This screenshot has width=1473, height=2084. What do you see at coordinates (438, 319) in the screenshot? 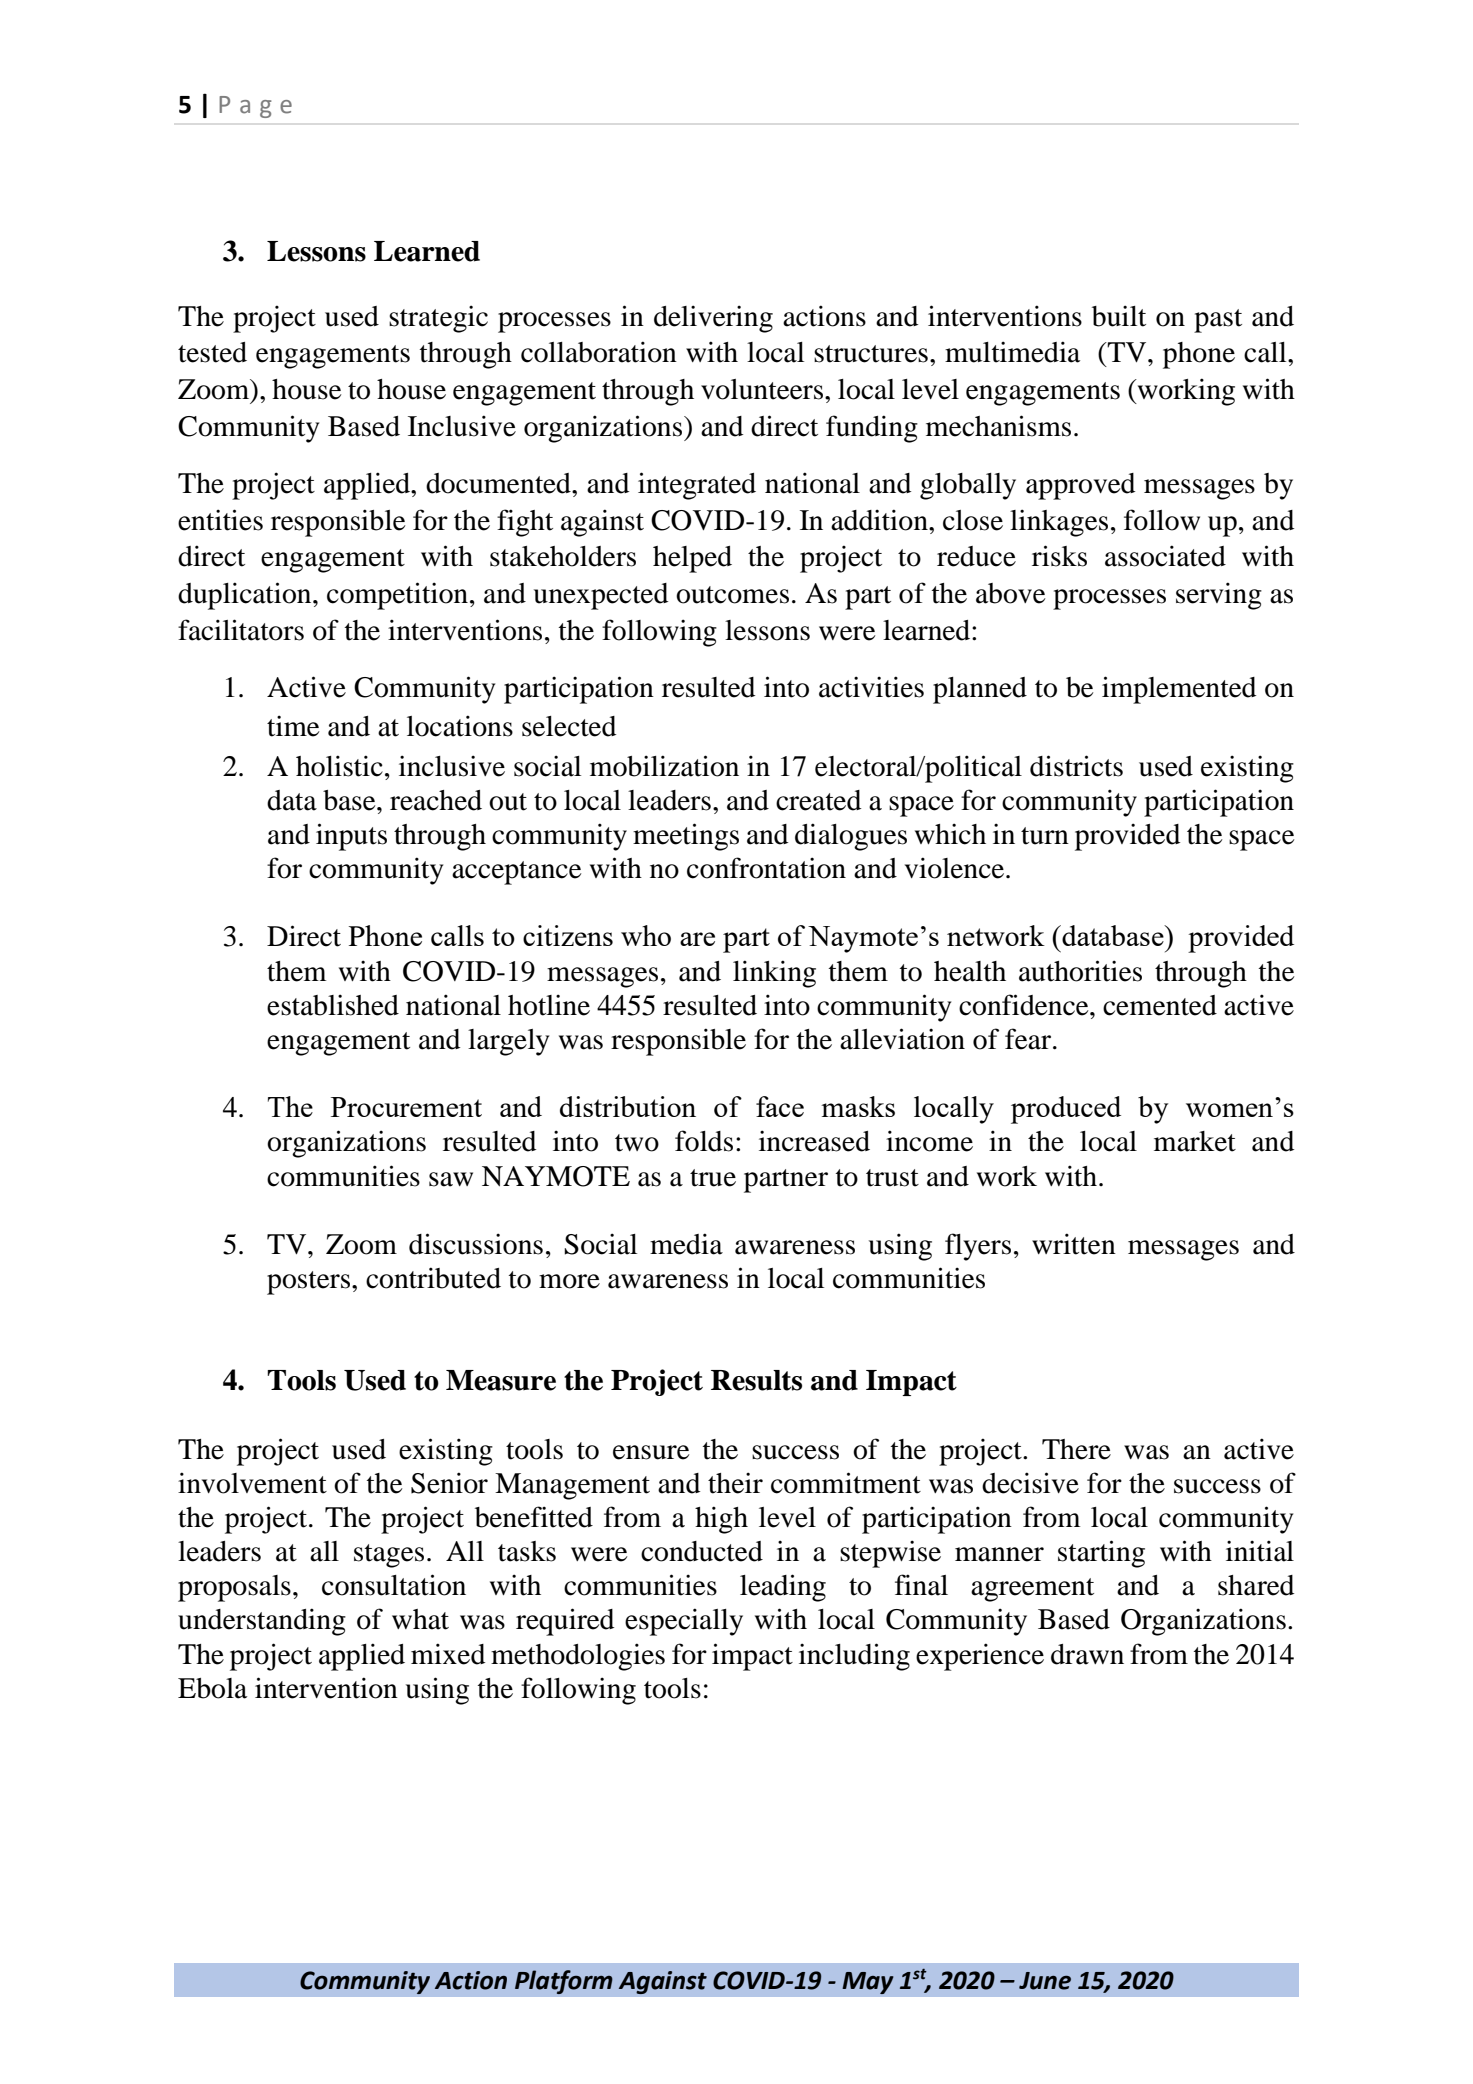
I see `strategic` at bounding box center [438, 319].
